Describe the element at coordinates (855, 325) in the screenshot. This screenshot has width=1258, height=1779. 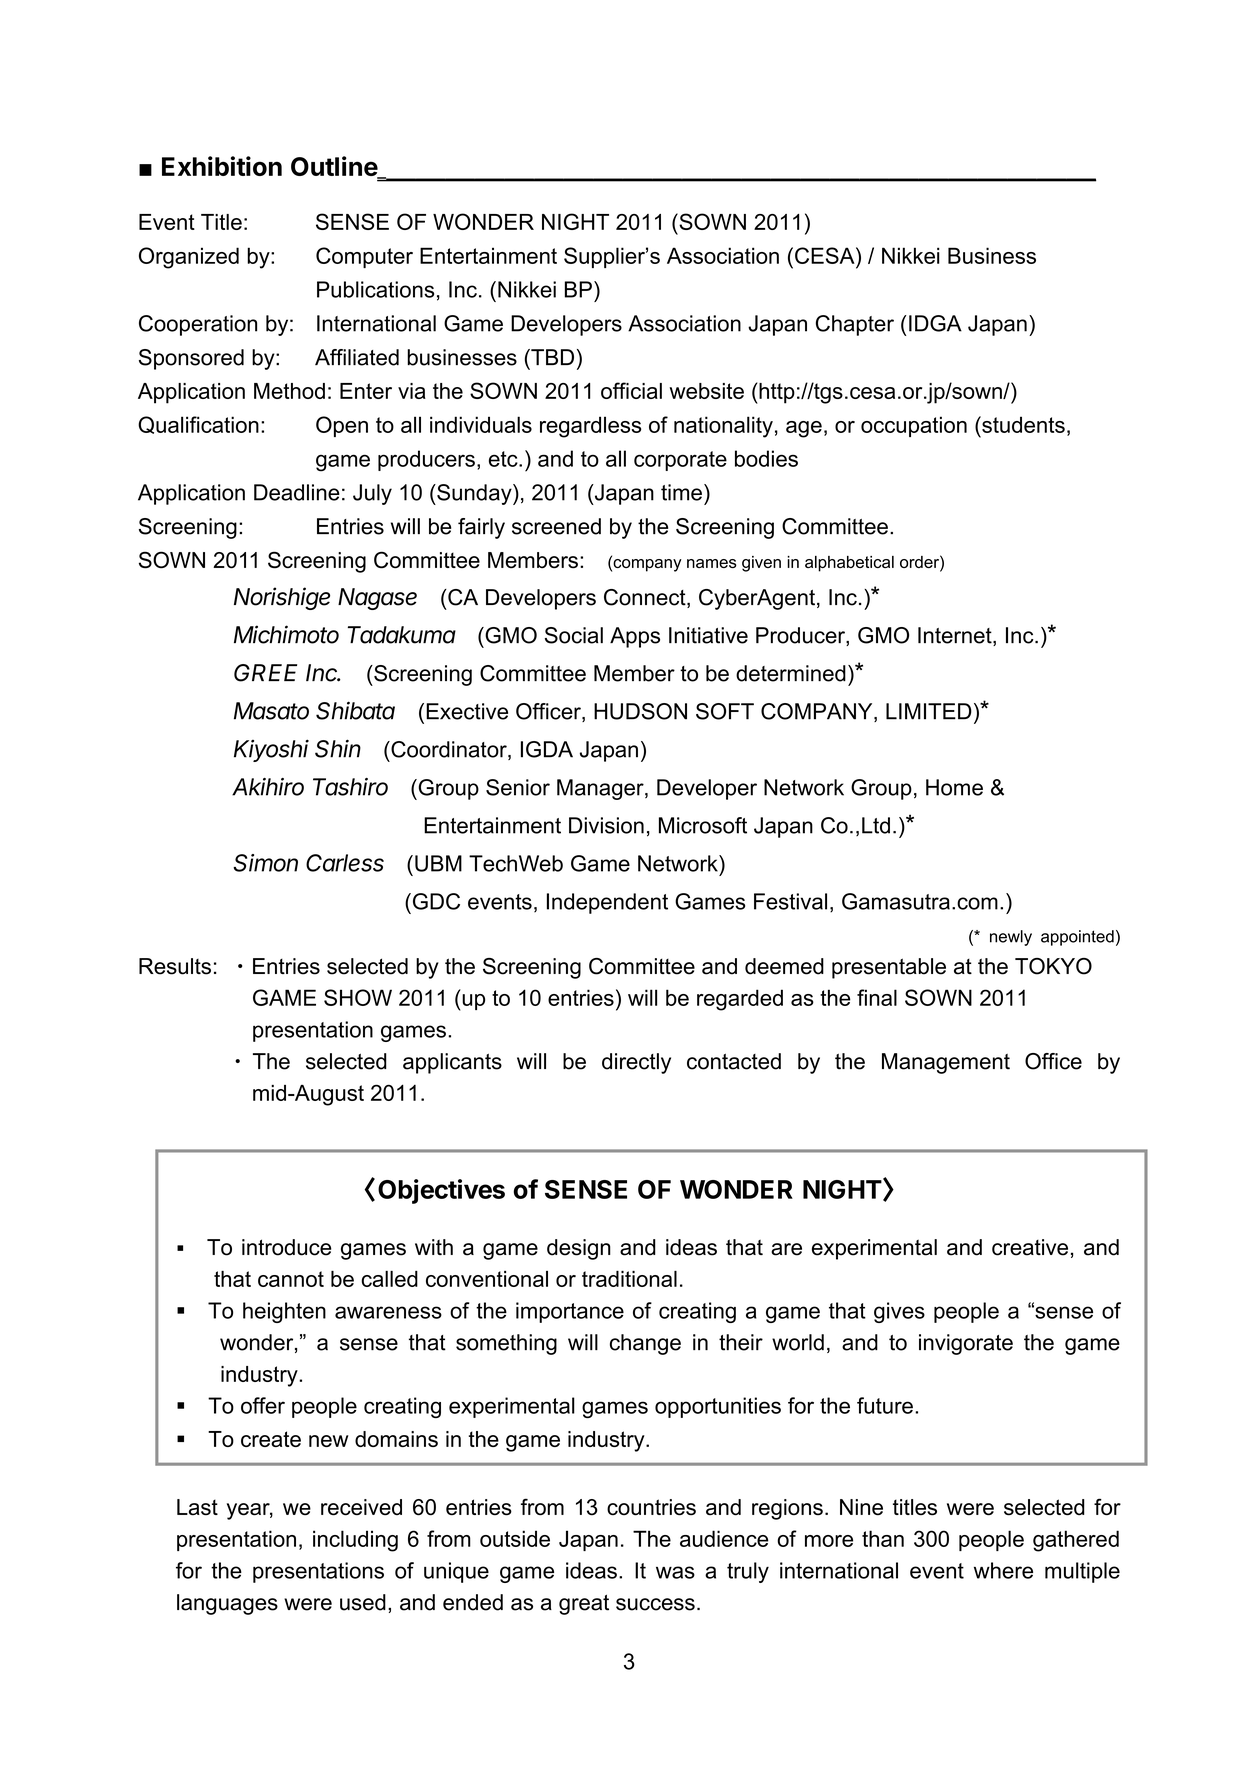
I see `Chapter` at that location.
